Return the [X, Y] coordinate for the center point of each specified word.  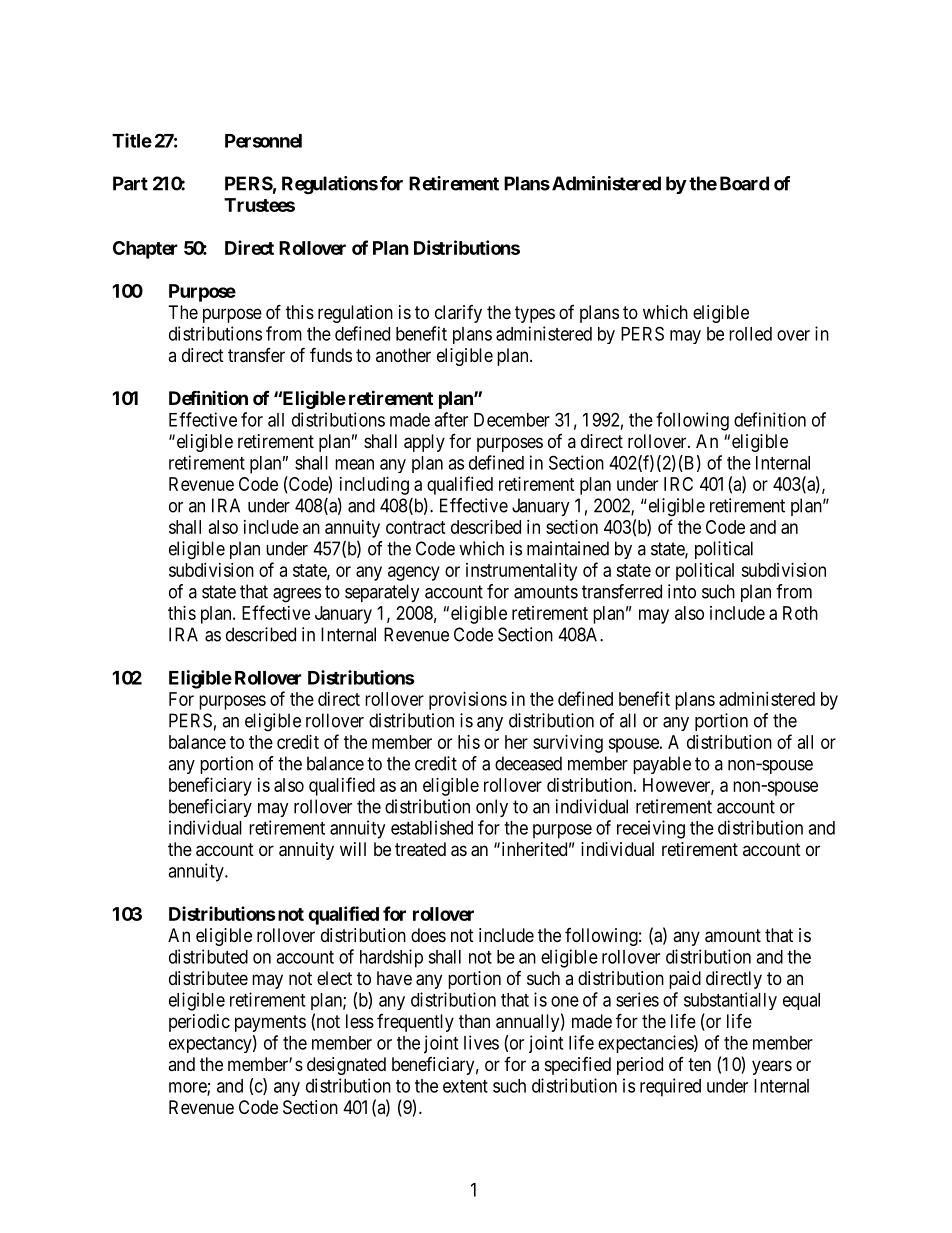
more [188, 1088]
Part [130, 183]
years [772, 1067]
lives [481, 1042]
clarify [458, 314]
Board [744, 183]
